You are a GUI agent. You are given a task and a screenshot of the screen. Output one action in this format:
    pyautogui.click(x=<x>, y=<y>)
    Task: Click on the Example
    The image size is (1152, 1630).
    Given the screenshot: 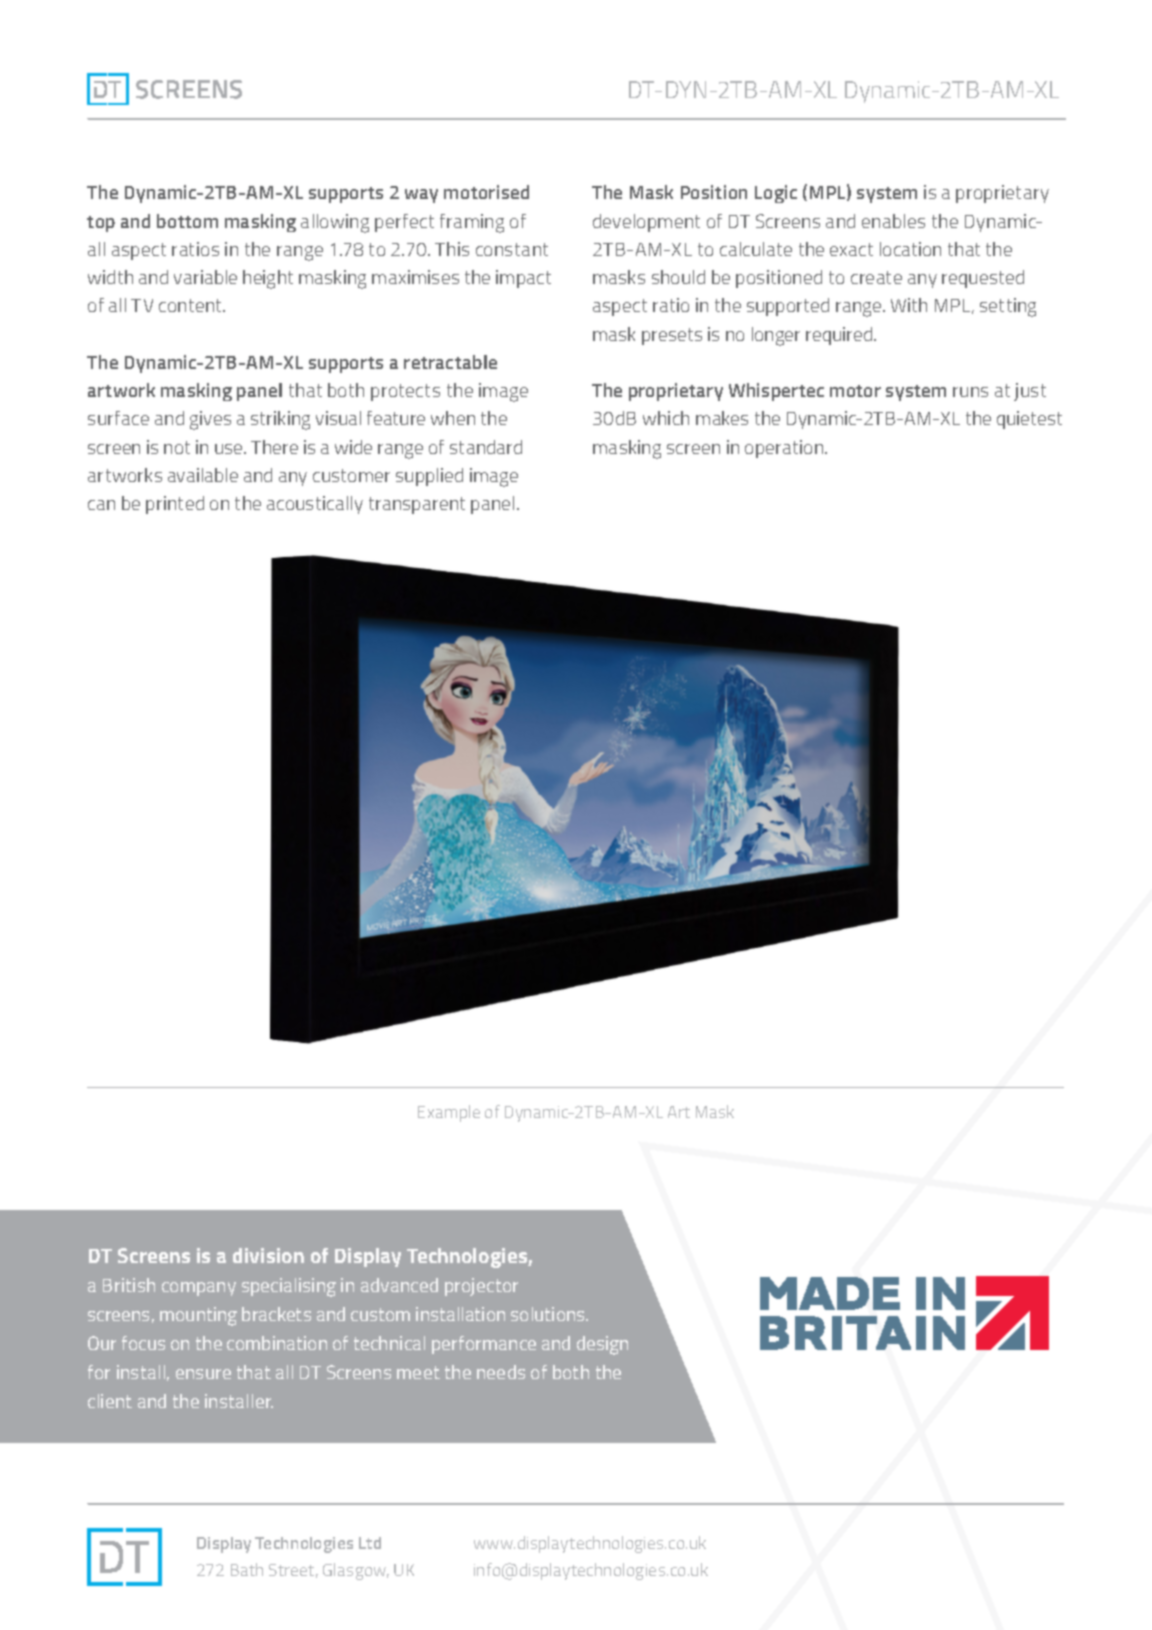 What is the action you would take?
    pyautogui.click(x=449, y=1113)
